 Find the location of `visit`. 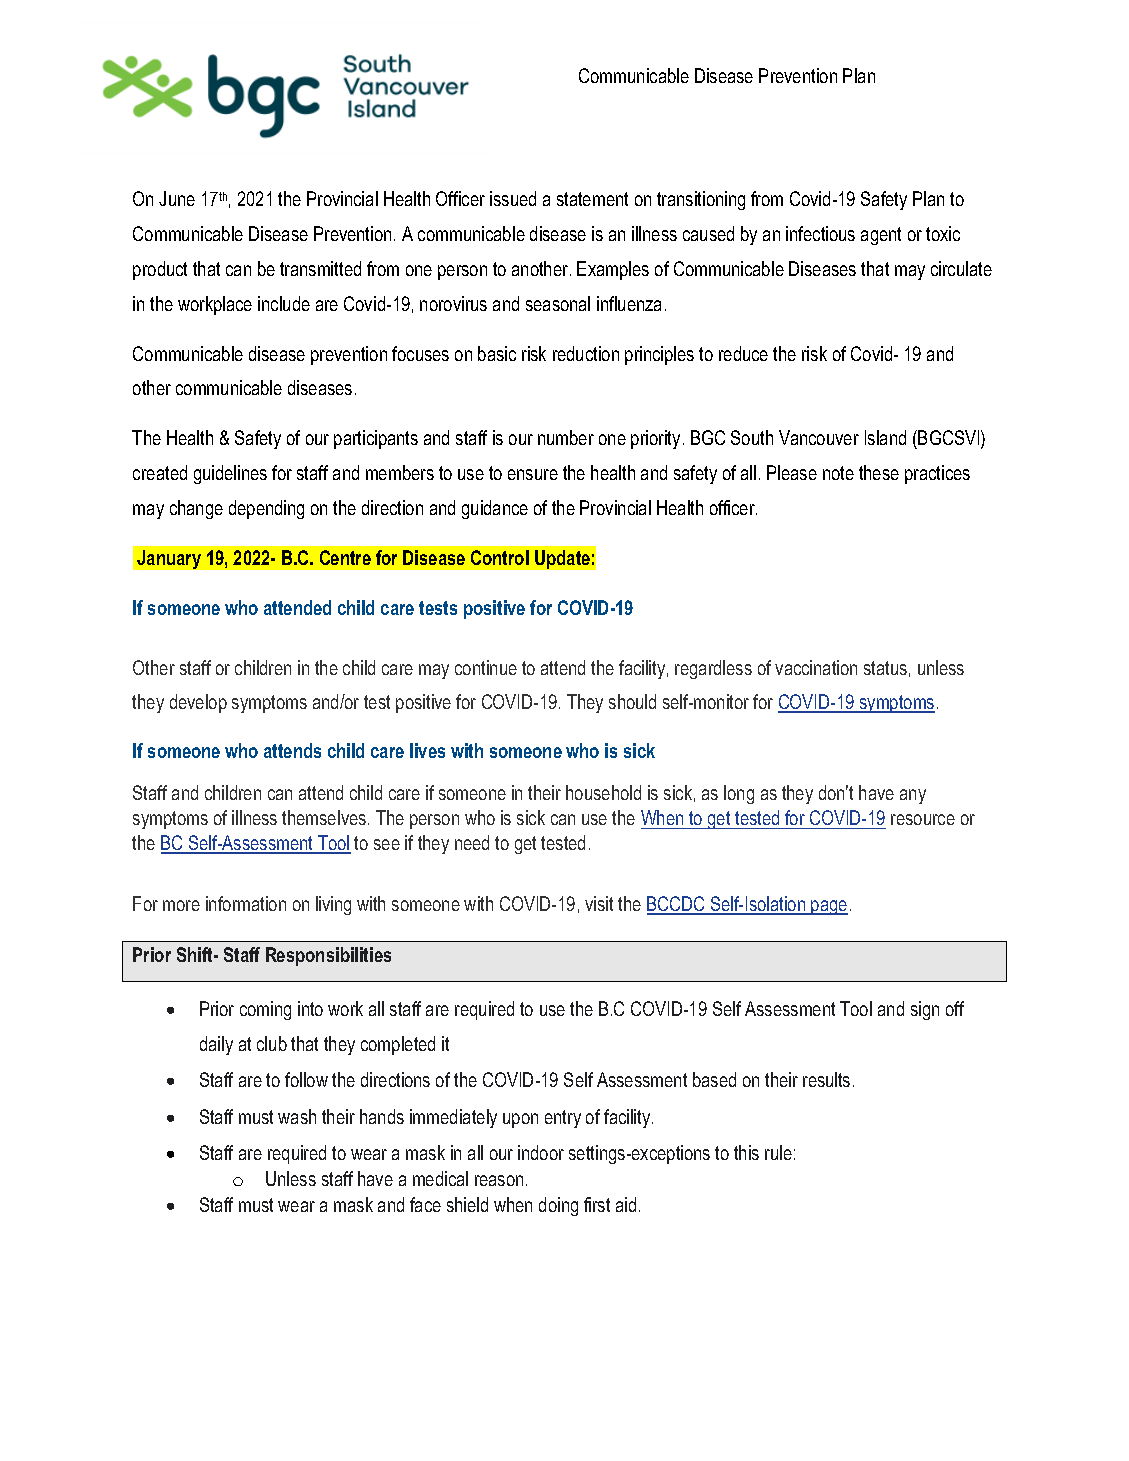

visit is located at coordinates (599, 903).
